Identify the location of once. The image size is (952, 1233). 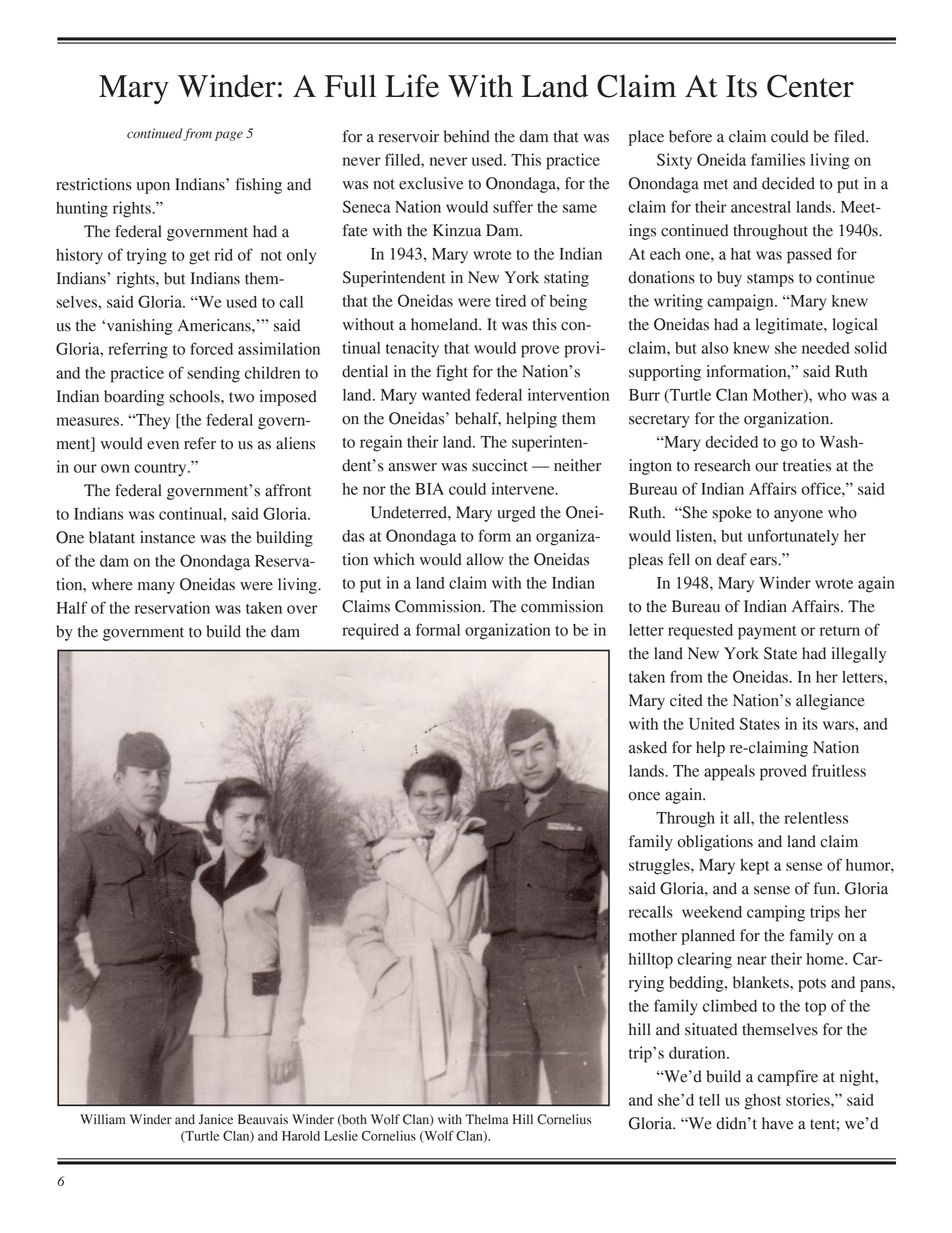
(644, 796).
